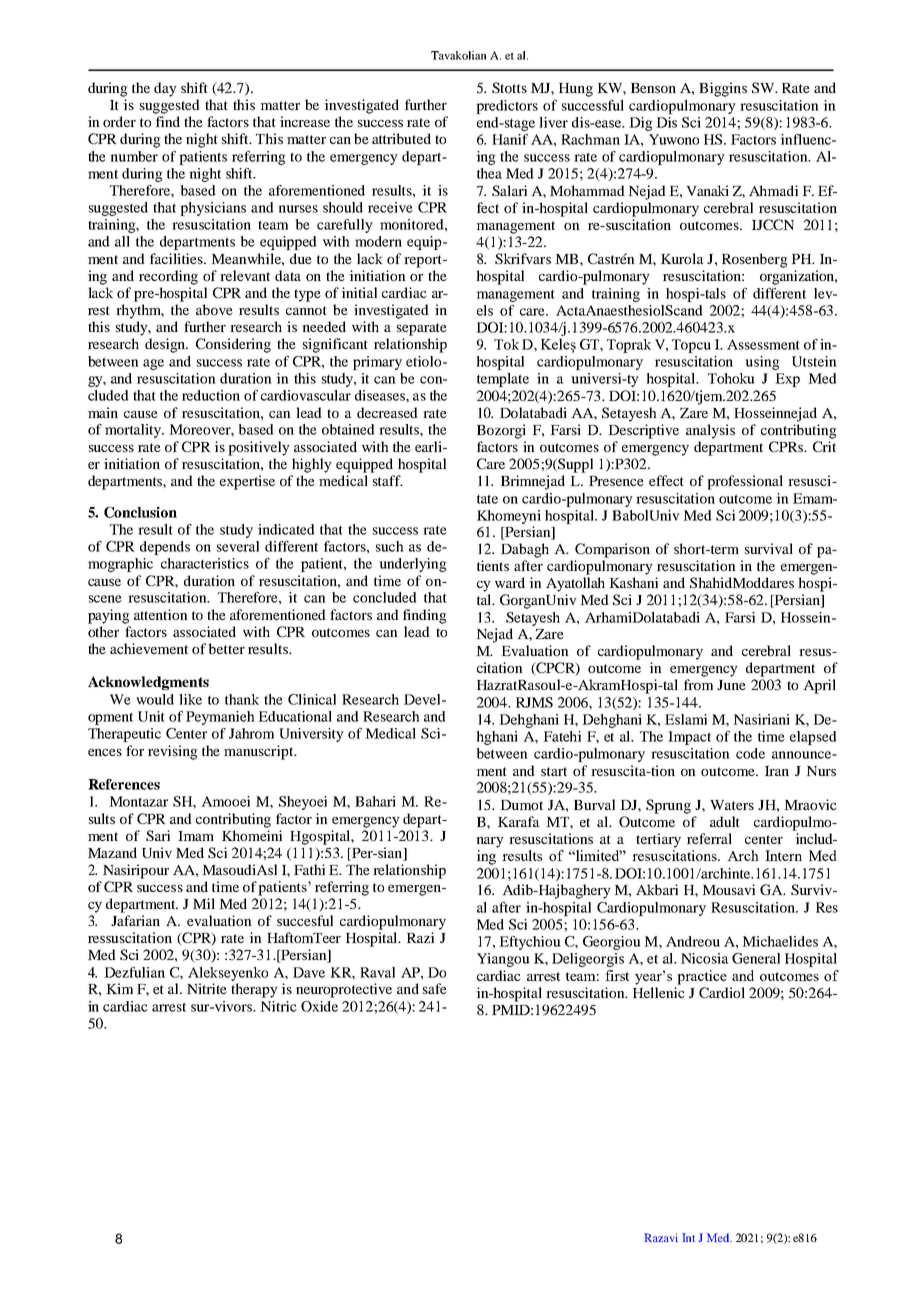 The height and width of the page is (1307, 924). Describe the element at coordinates (661, 1237) in the page. I see `Razavi` at that location.
